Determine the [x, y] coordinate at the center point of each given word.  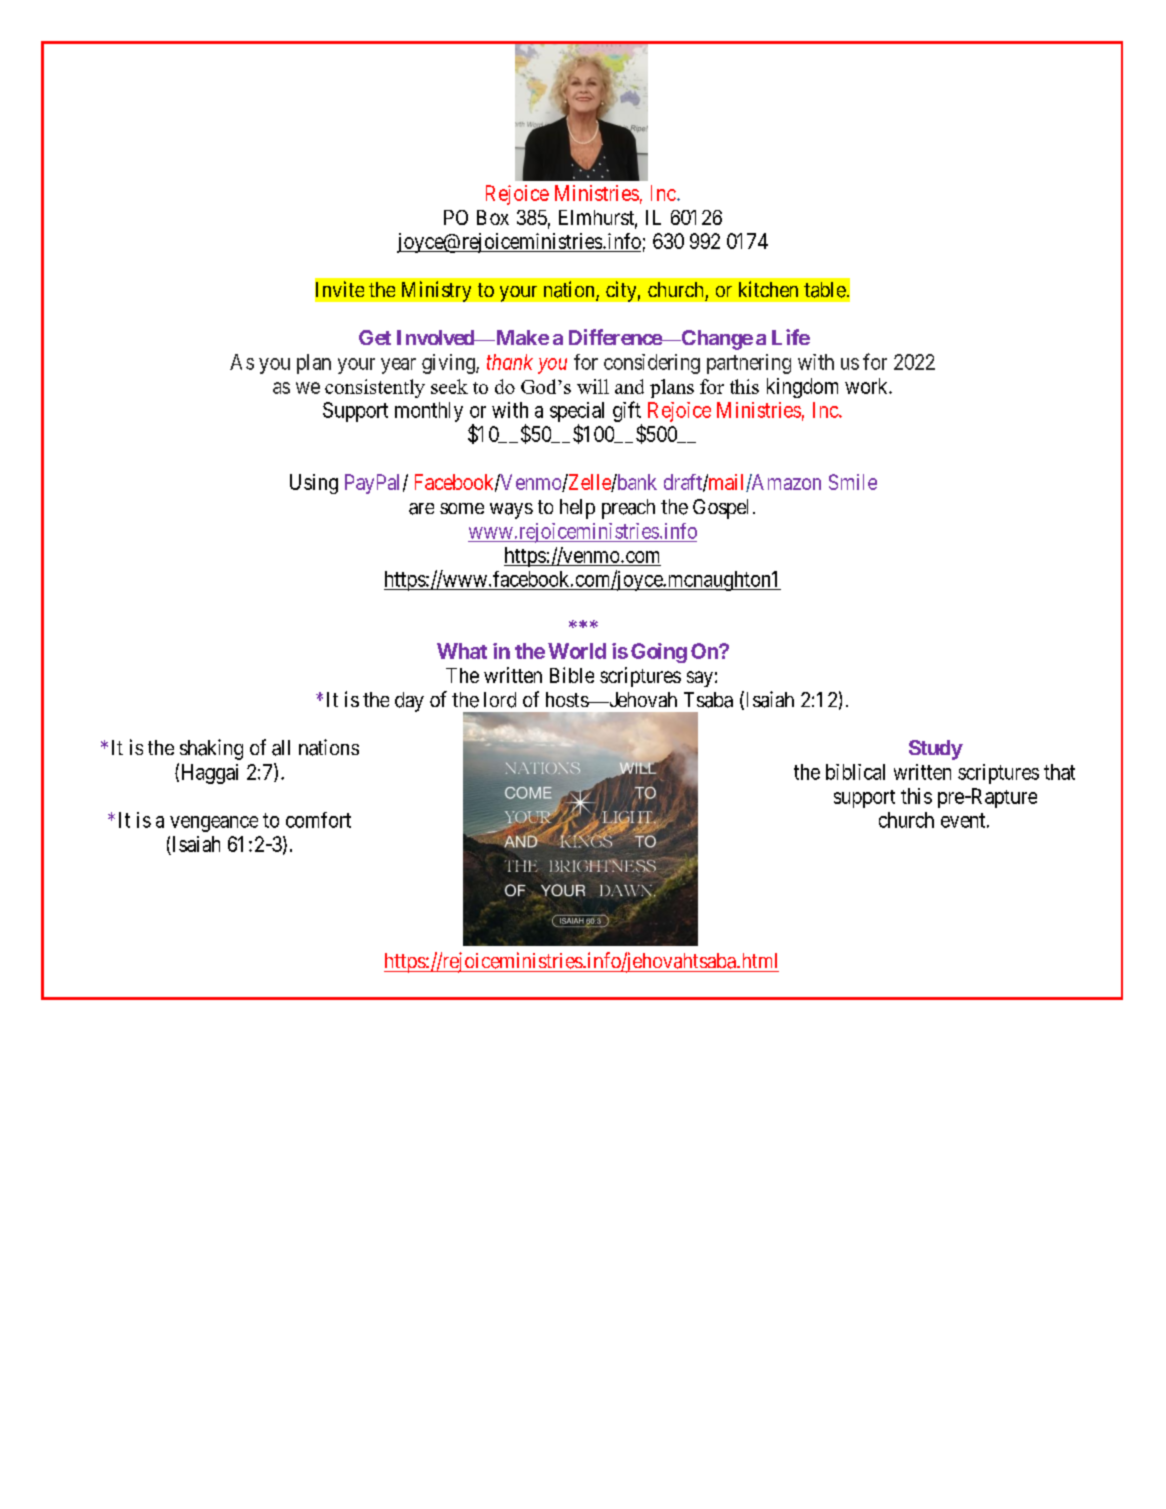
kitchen [768, 289]
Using [314, 484]
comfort [318, 820]
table [825, 290]
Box [493, 217]
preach [628, 509]
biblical [855, 772]
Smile [853, 482]
